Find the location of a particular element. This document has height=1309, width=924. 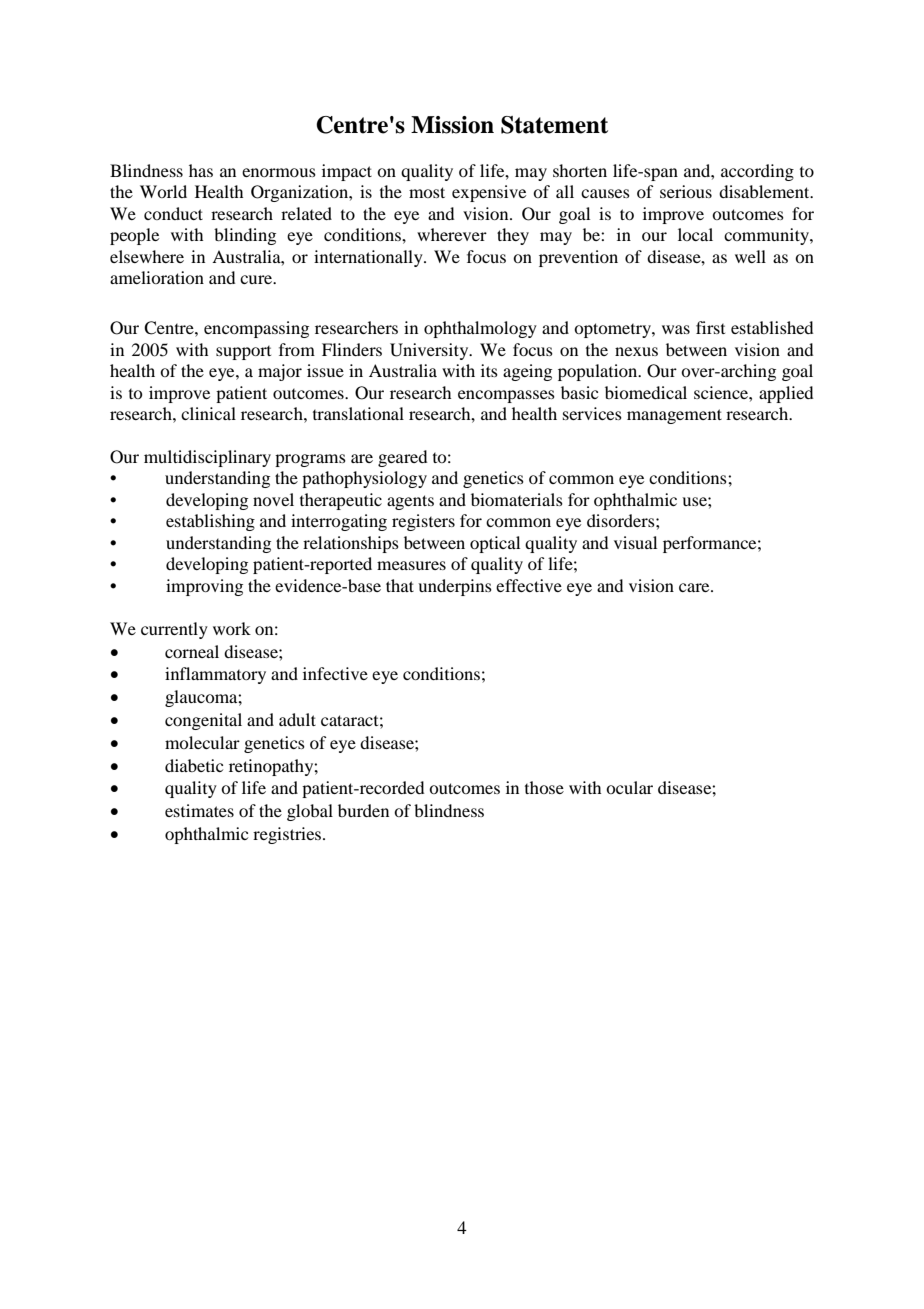

ocular is located at coordinates (629, 787).
